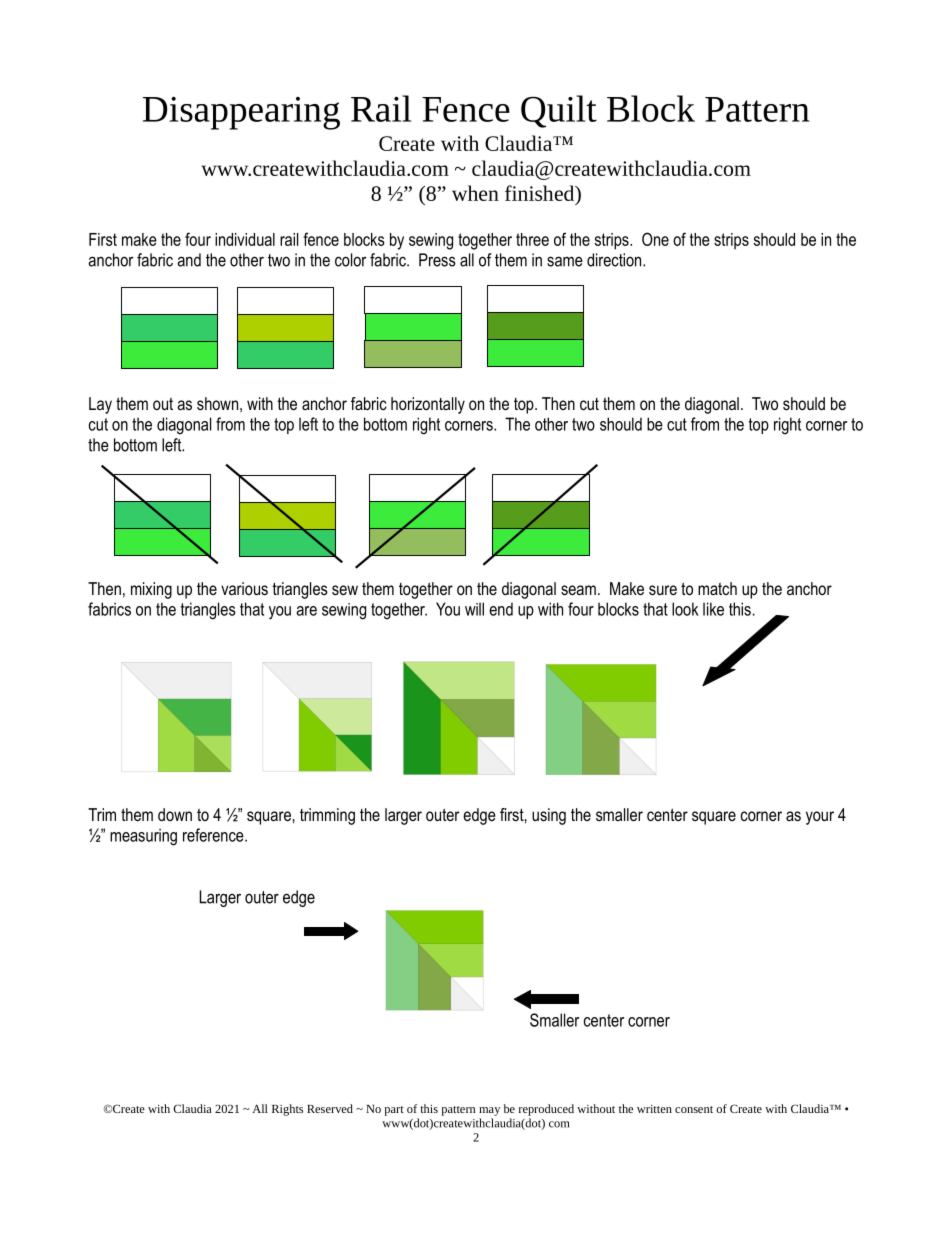 The width and height of the screenshot is (952, 1233). What do you see at coordinates (214, 835) in the screenshot?
I see `reference` at bounding box center [214, 835].
